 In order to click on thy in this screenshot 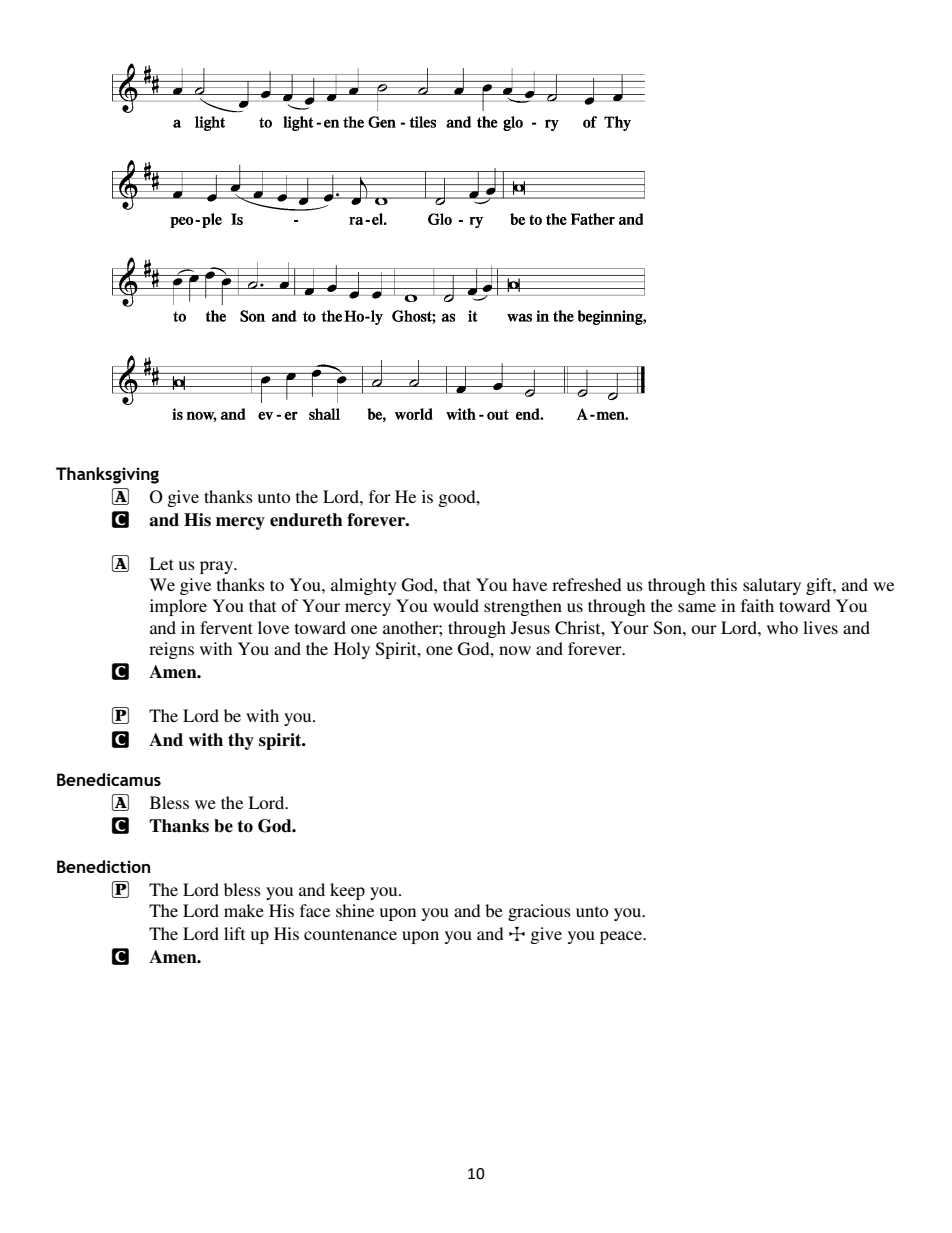, I will do `click(241, 741)`.
